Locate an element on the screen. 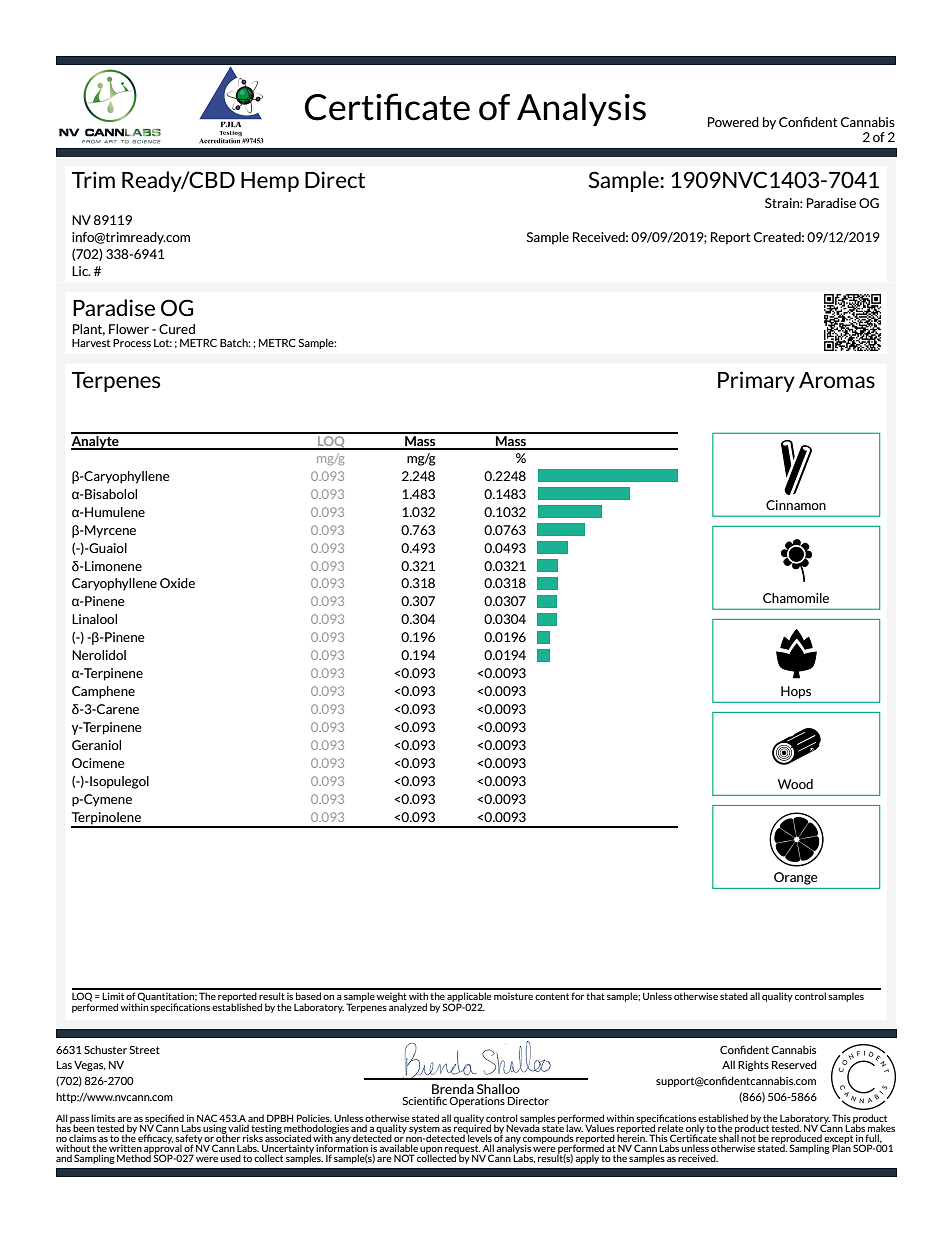  Primary is located at coordinates (756, 381).
